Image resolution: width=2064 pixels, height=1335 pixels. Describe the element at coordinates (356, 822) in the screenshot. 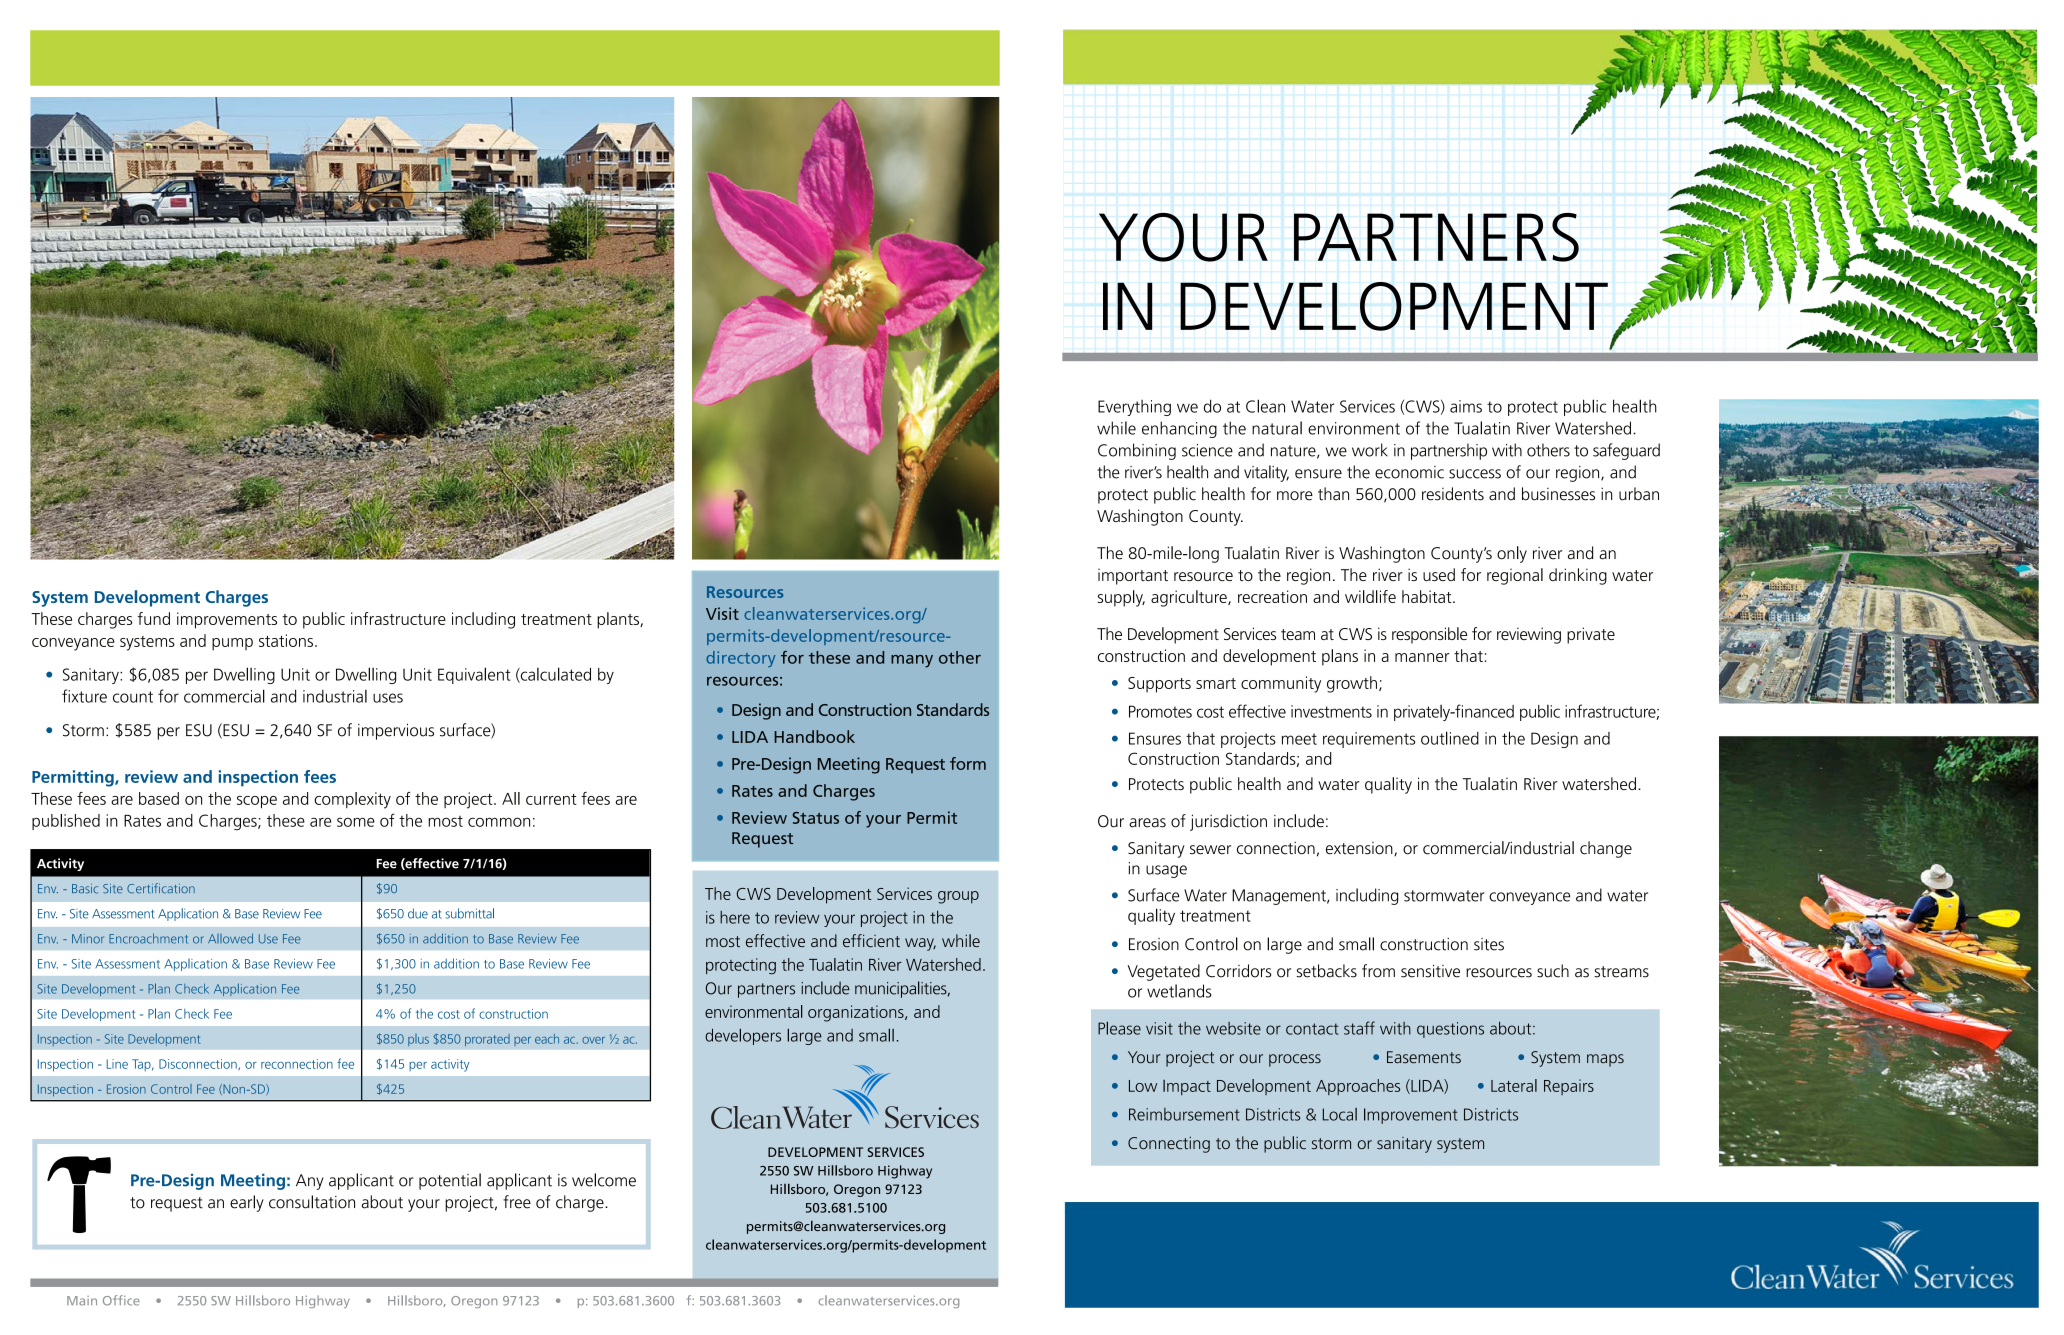

I see `some` at that location.
